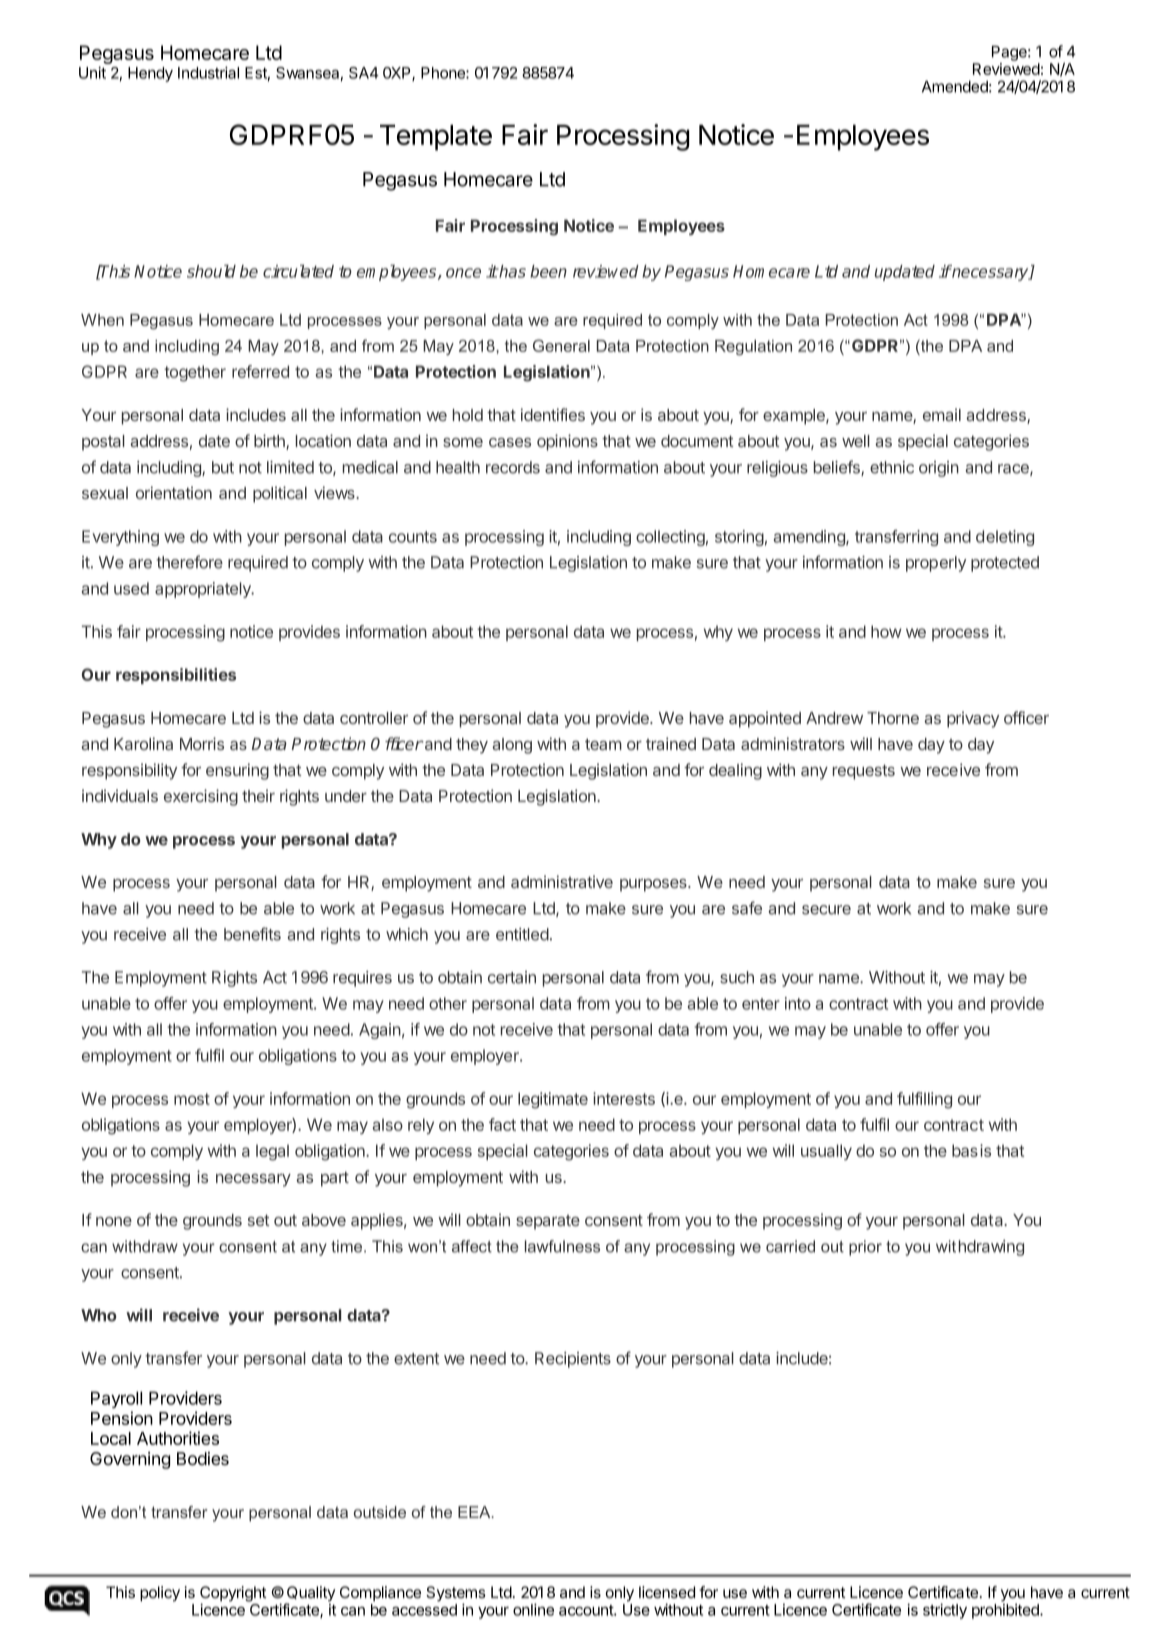  What do you see at coordinates (208, 72) in the page?
I see `Industrial` at bounding box center [208, 72].
